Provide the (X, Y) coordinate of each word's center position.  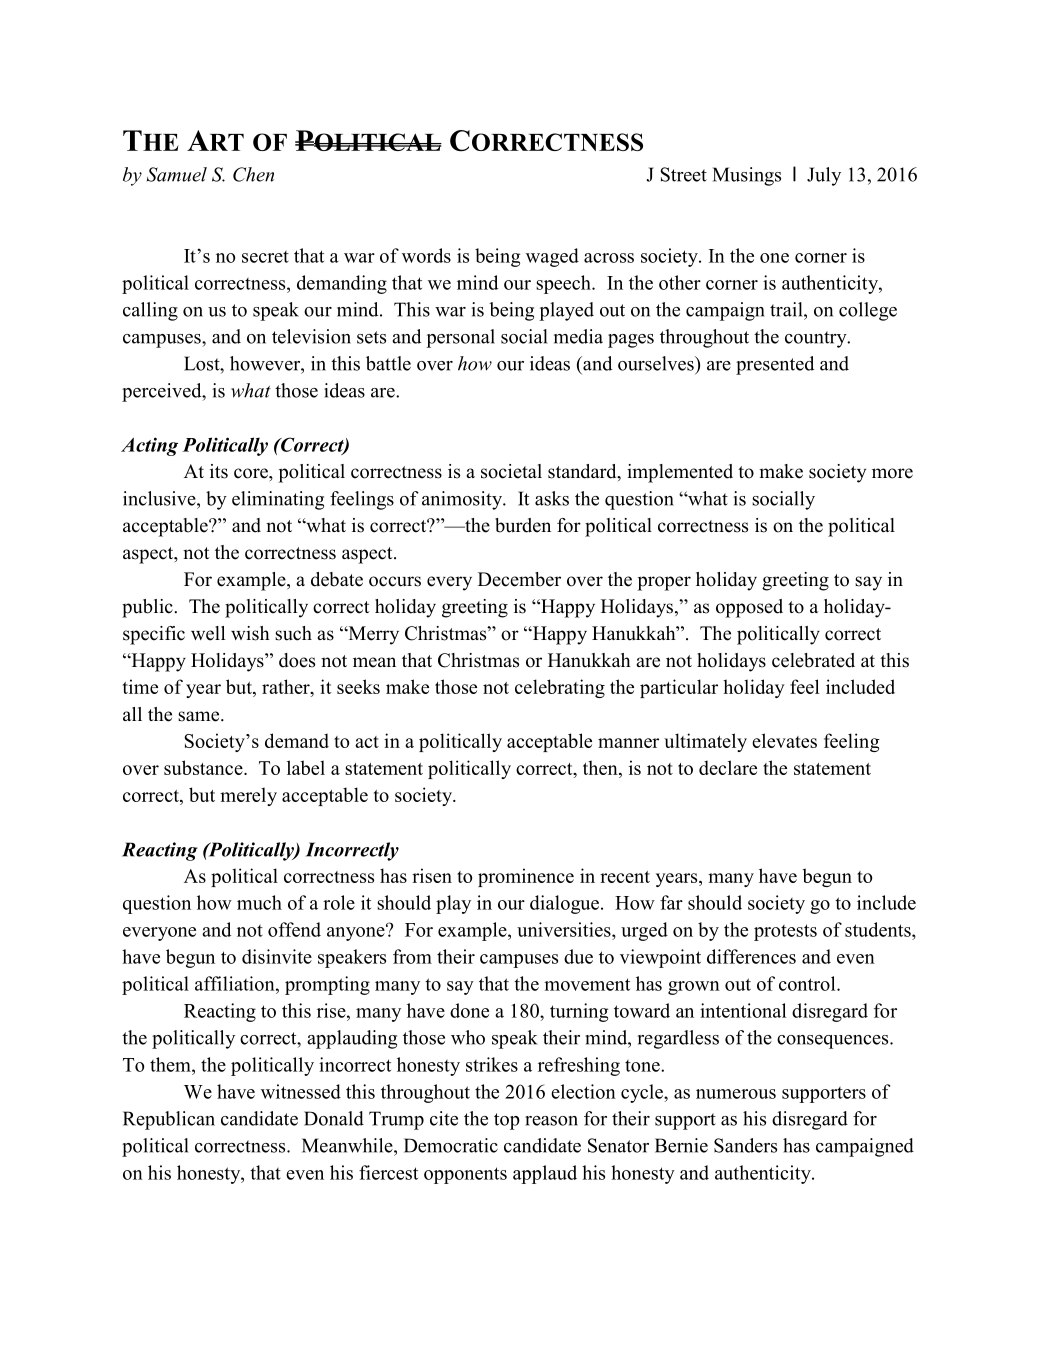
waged (552, 257)
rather (287, 688)
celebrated (813, 660)
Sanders (745, 1145)
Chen (253, 174)
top (507, 1121)
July (824, 176)
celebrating (560, 688)
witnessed (301, 1091)
